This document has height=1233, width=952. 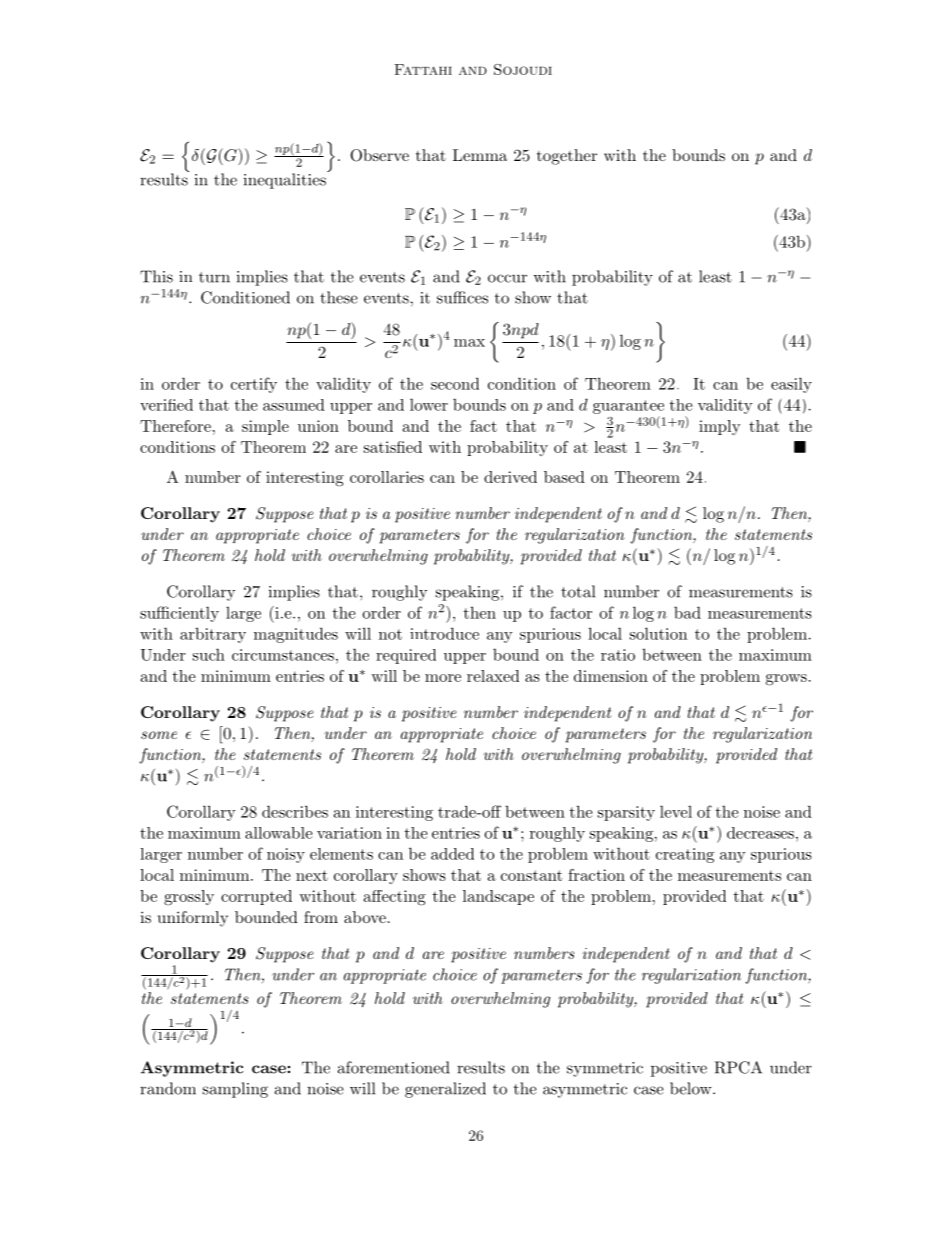 I want to click on sampling, so click(x=235, y=1090).
